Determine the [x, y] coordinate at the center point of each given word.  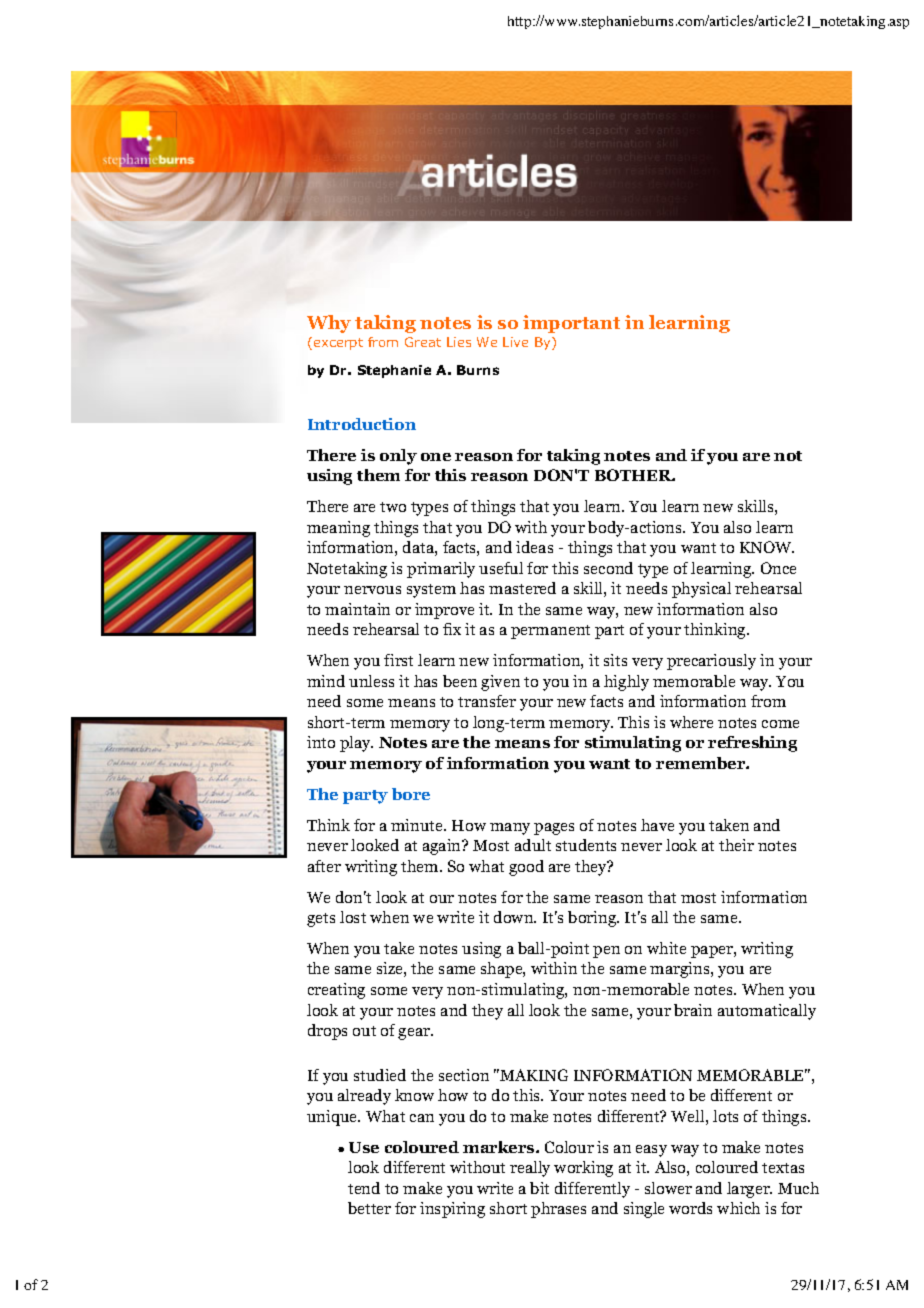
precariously [711, 662]
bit [539, 1188]
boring [593, 919]
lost [353, 917]
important [571, 324]
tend [364, 1188]
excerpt [338, 344]
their [736, 845]
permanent [550, 632]
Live [515, 342]
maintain [357, 609]
